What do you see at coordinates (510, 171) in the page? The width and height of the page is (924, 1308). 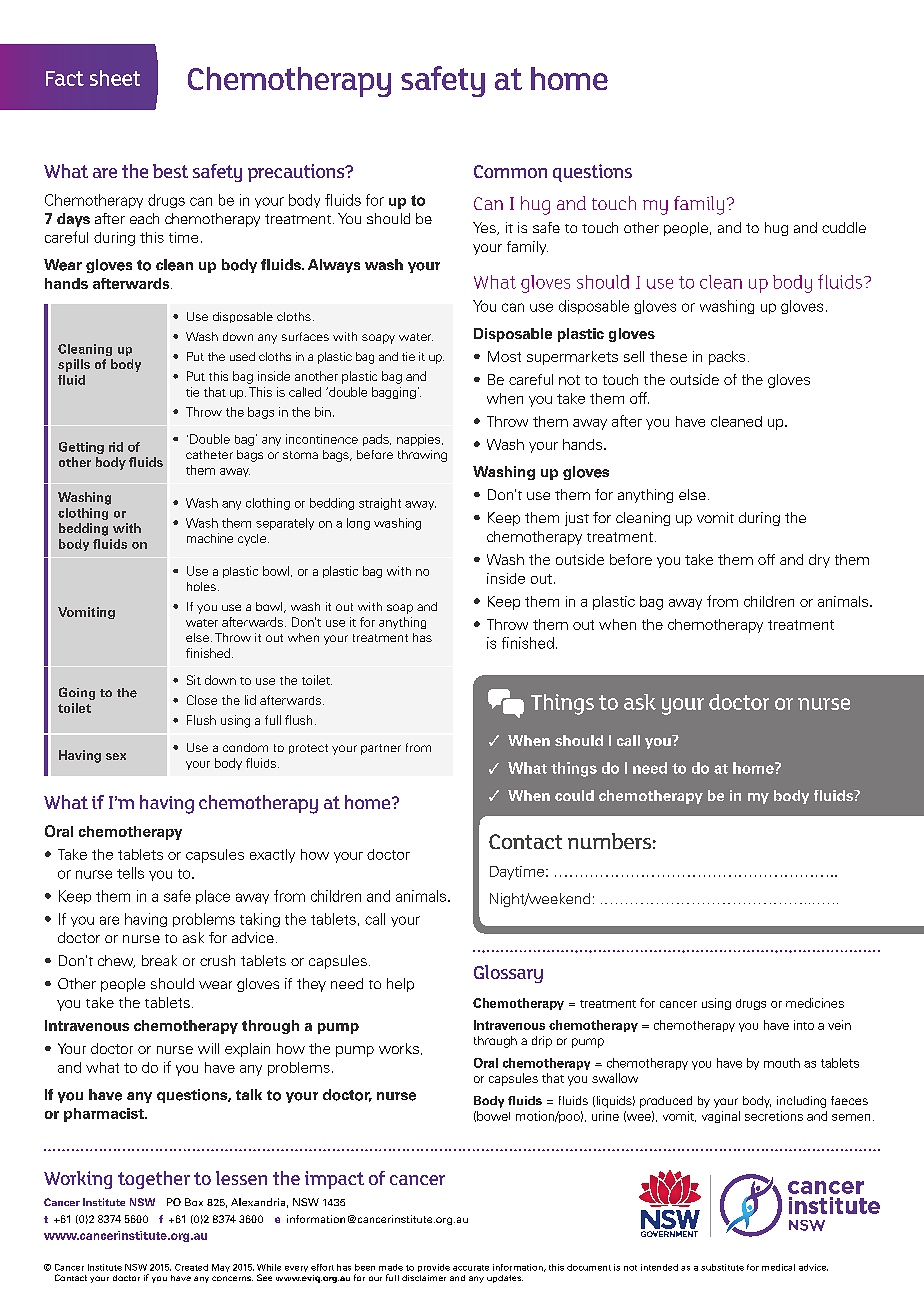 I see `Common` at bounding box center [510, 171].
